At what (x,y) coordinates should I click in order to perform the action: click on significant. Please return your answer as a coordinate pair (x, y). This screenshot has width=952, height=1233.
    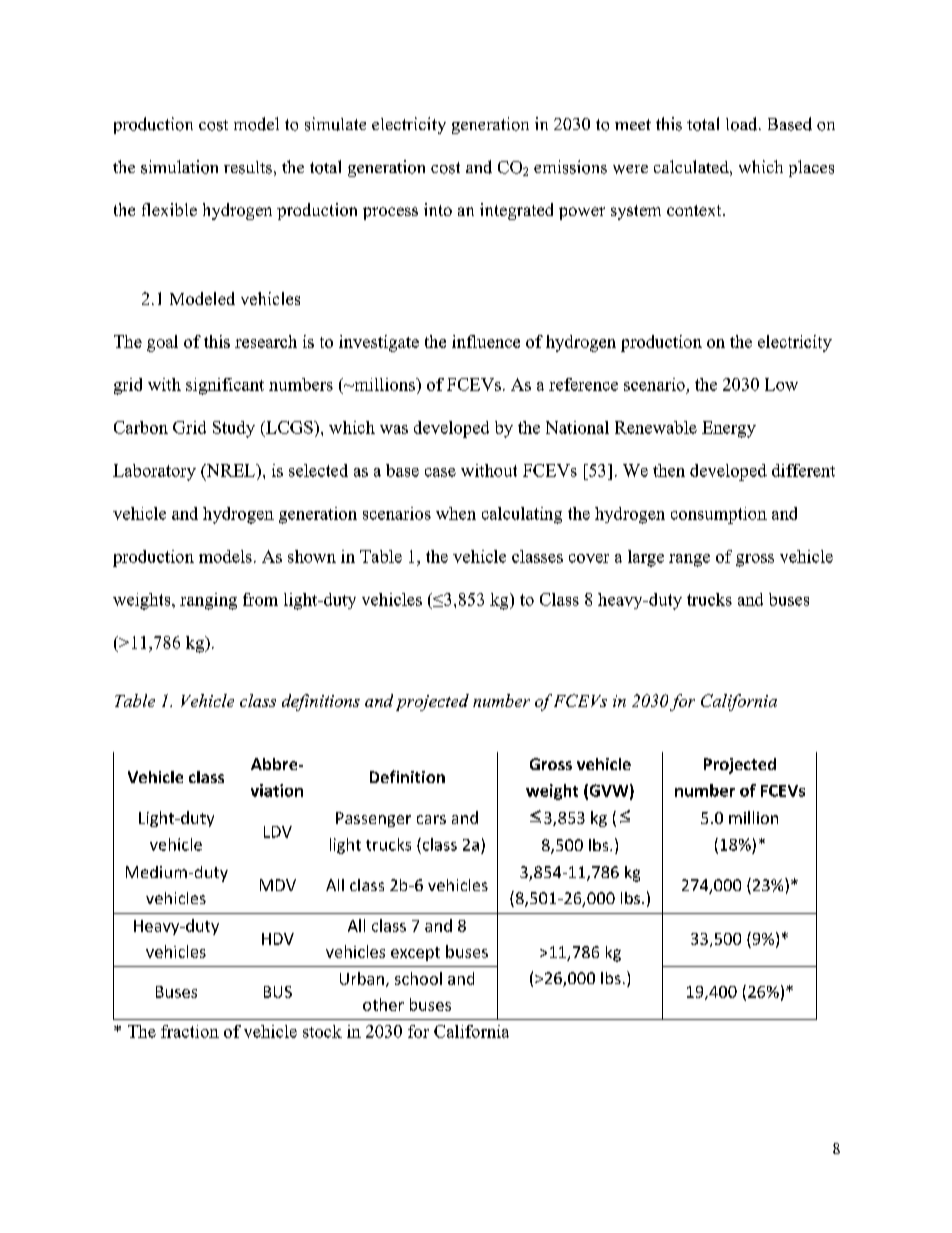
    Looking at the image, I should click on (225, 386).
